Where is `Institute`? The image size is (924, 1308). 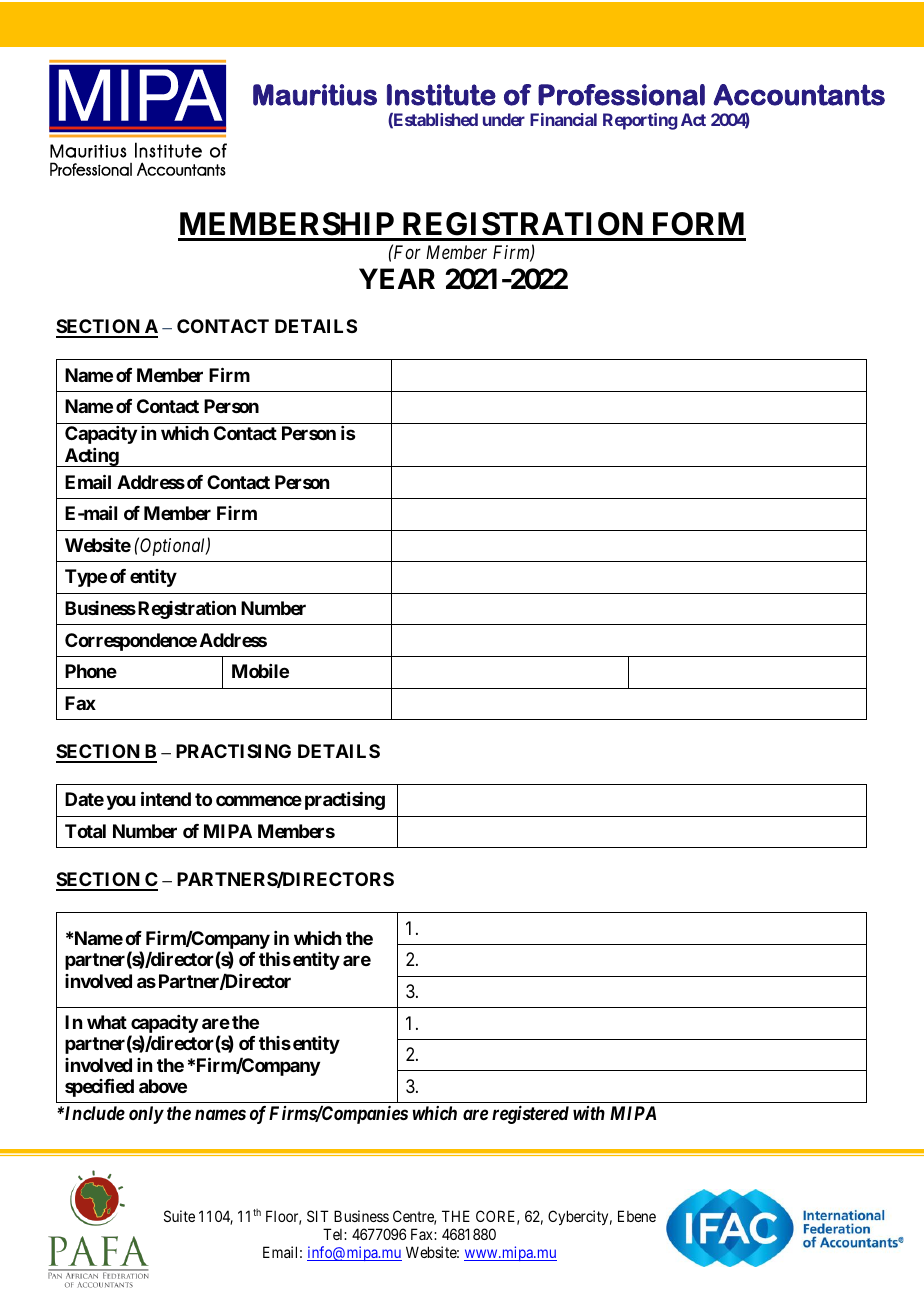 Institute is located at coordinates (441, 95).
